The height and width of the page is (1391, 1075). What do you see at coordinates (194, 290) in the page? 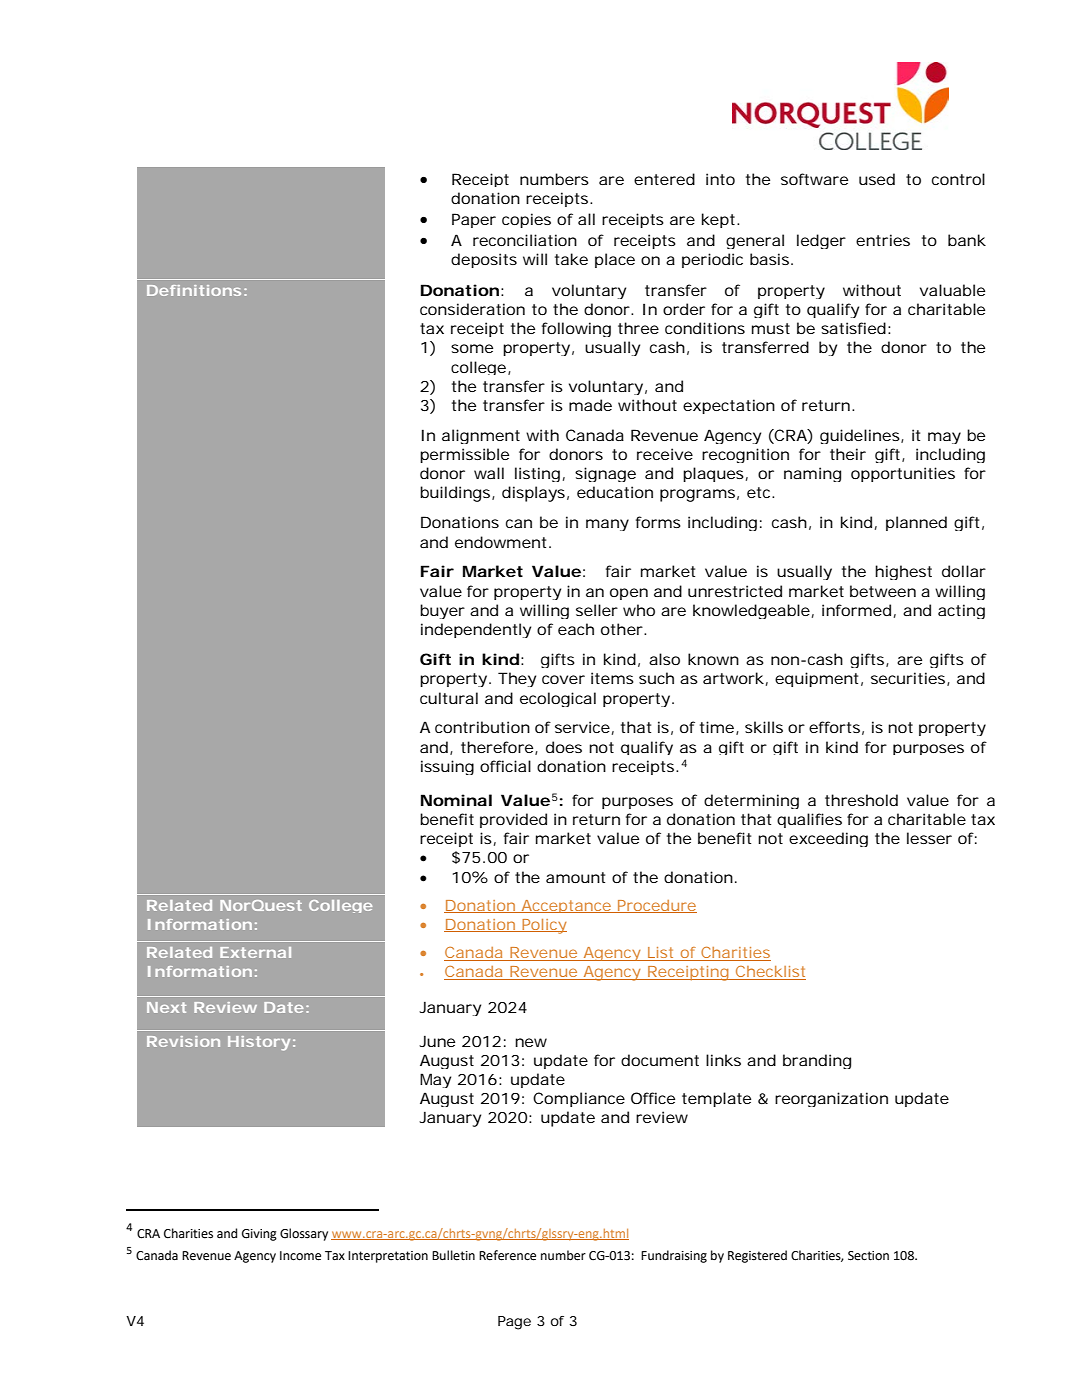
I see `Definitions` at bounding box center [194, 290].
